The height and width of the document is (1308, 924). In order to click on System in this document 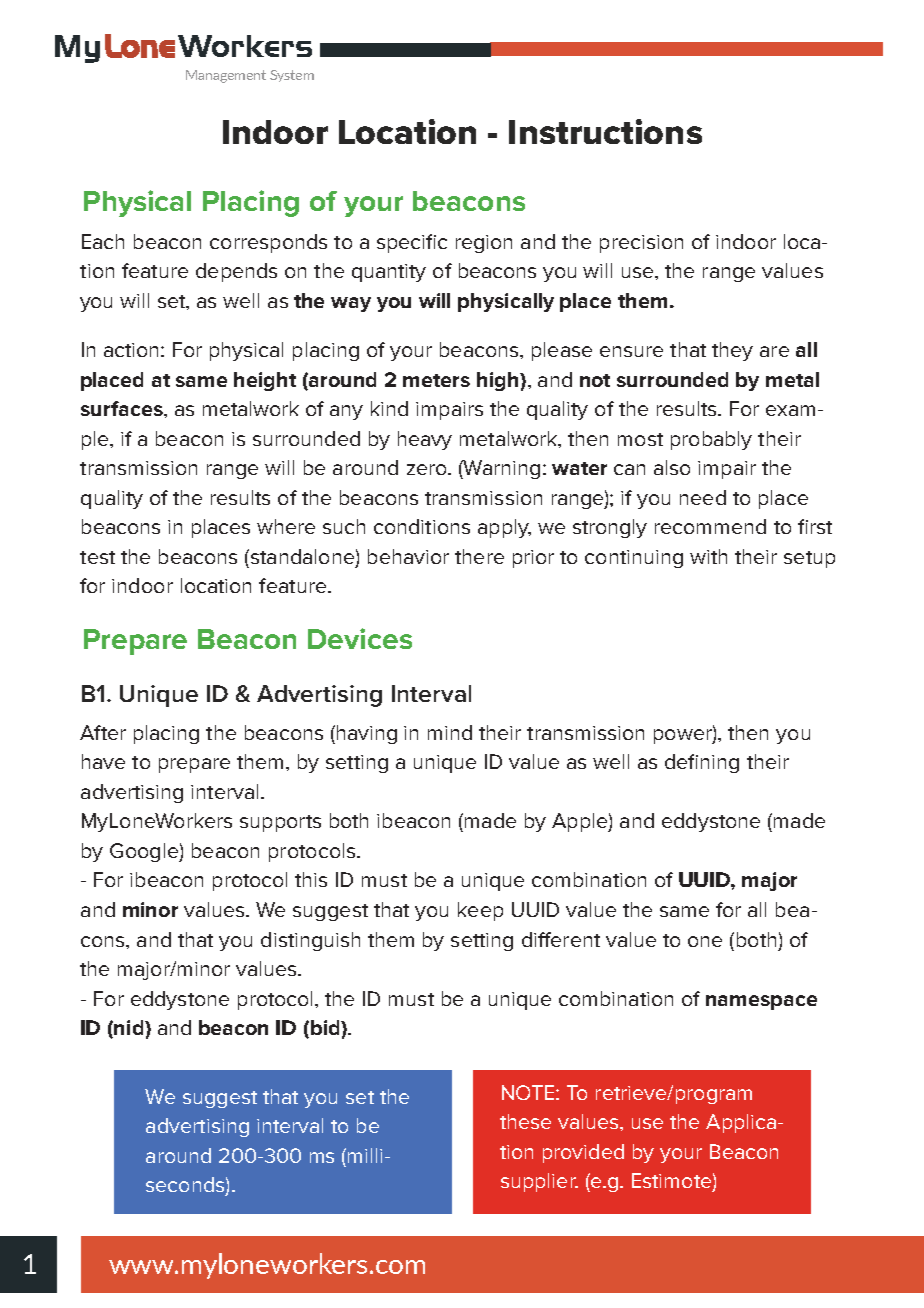, I will do `click(292, 76)`.
